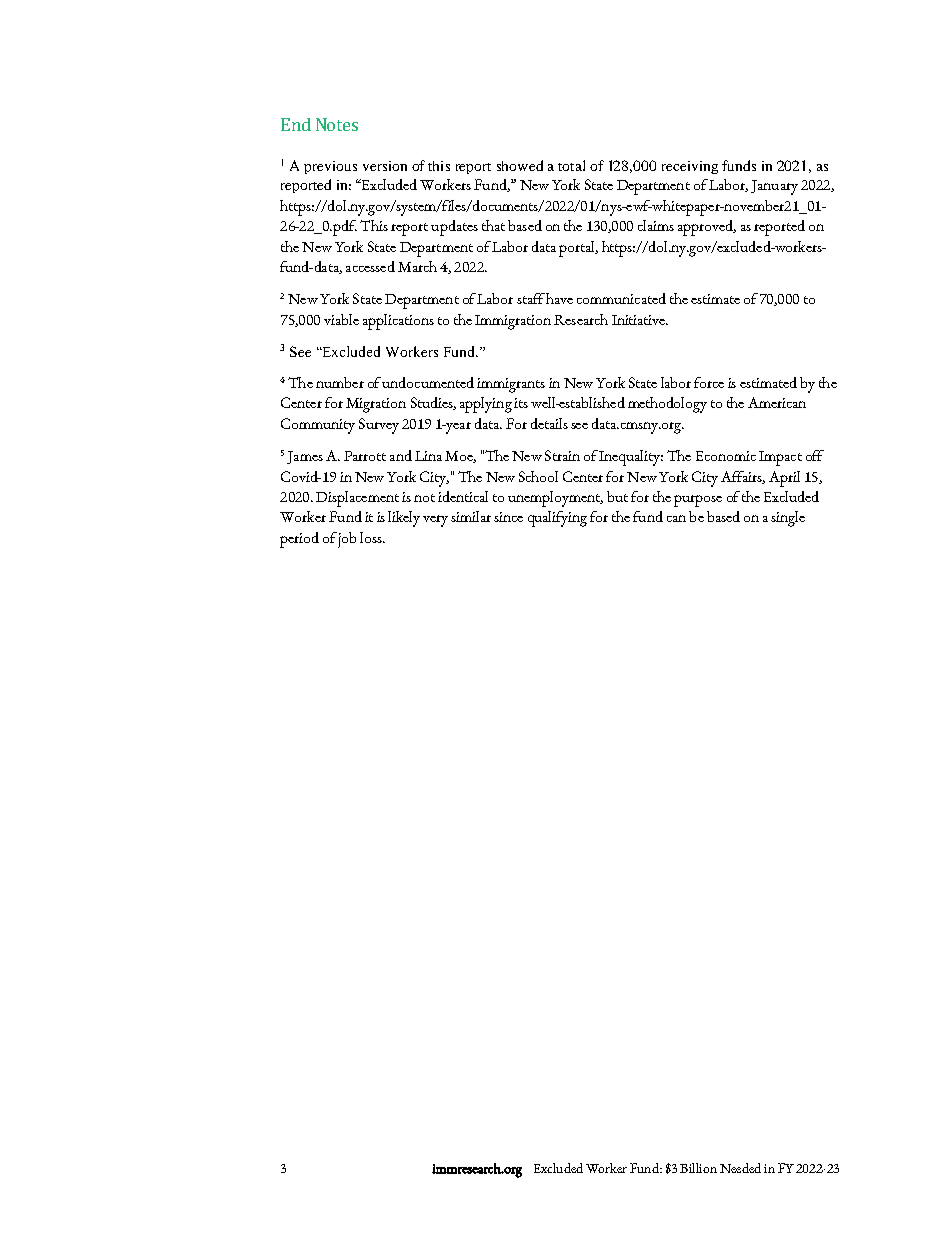 The height and width of the image is (1233, 952). What do you see at coordinates (385, 166) in the image?
I see `version` at bounding box center [385, 166].
